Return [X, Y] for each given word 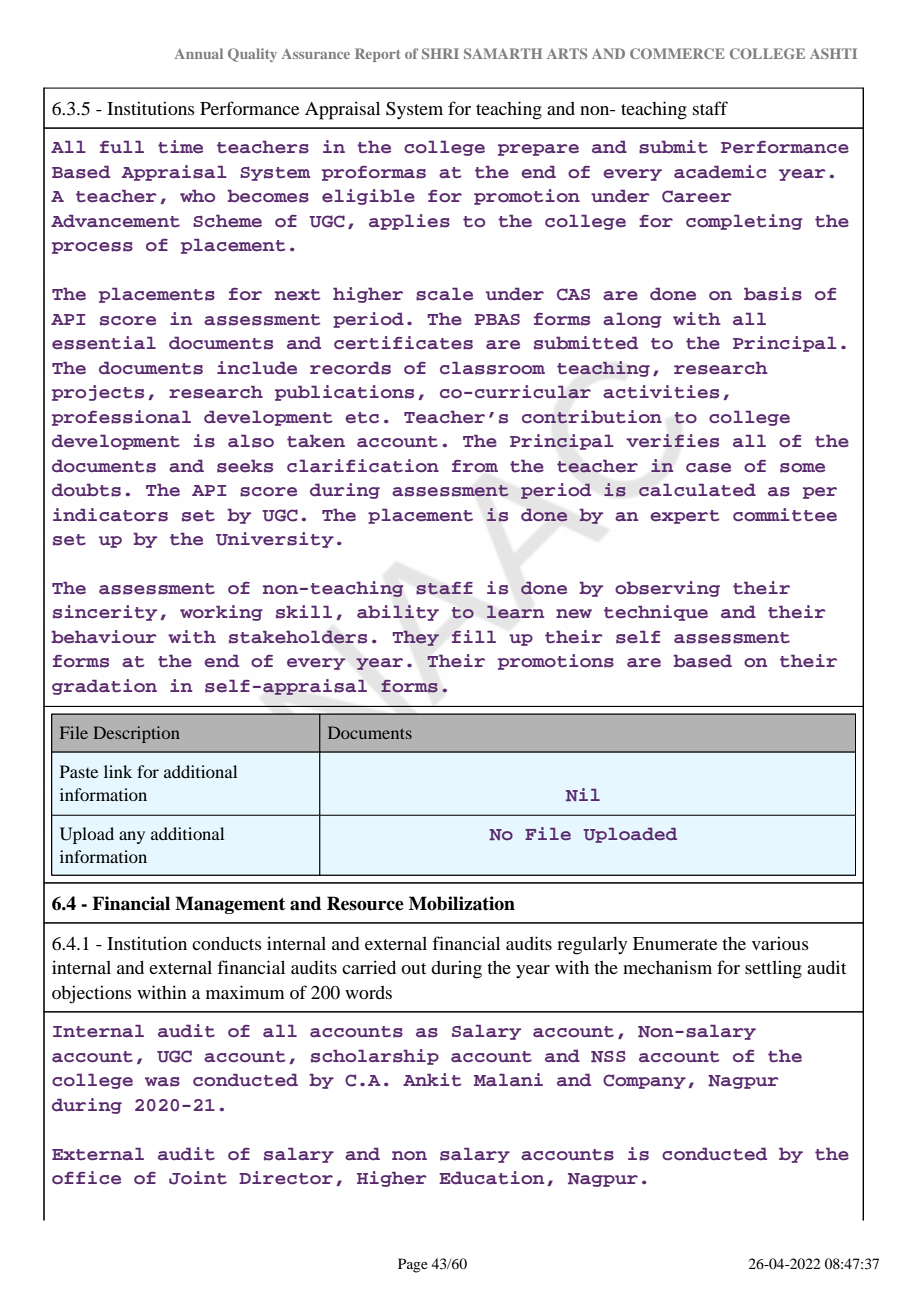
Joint [198, 1178]
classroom [492, 368]
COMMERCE [677, 53]
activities [661, 392]
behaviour [104, 636]
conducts [227, 943]
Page [413, 1265]
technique [656, 613]
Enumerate [675, 943]
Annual [199, 53]
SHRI [440, 53]
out [413, 968]
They [416, 638]
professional [121, 418]
